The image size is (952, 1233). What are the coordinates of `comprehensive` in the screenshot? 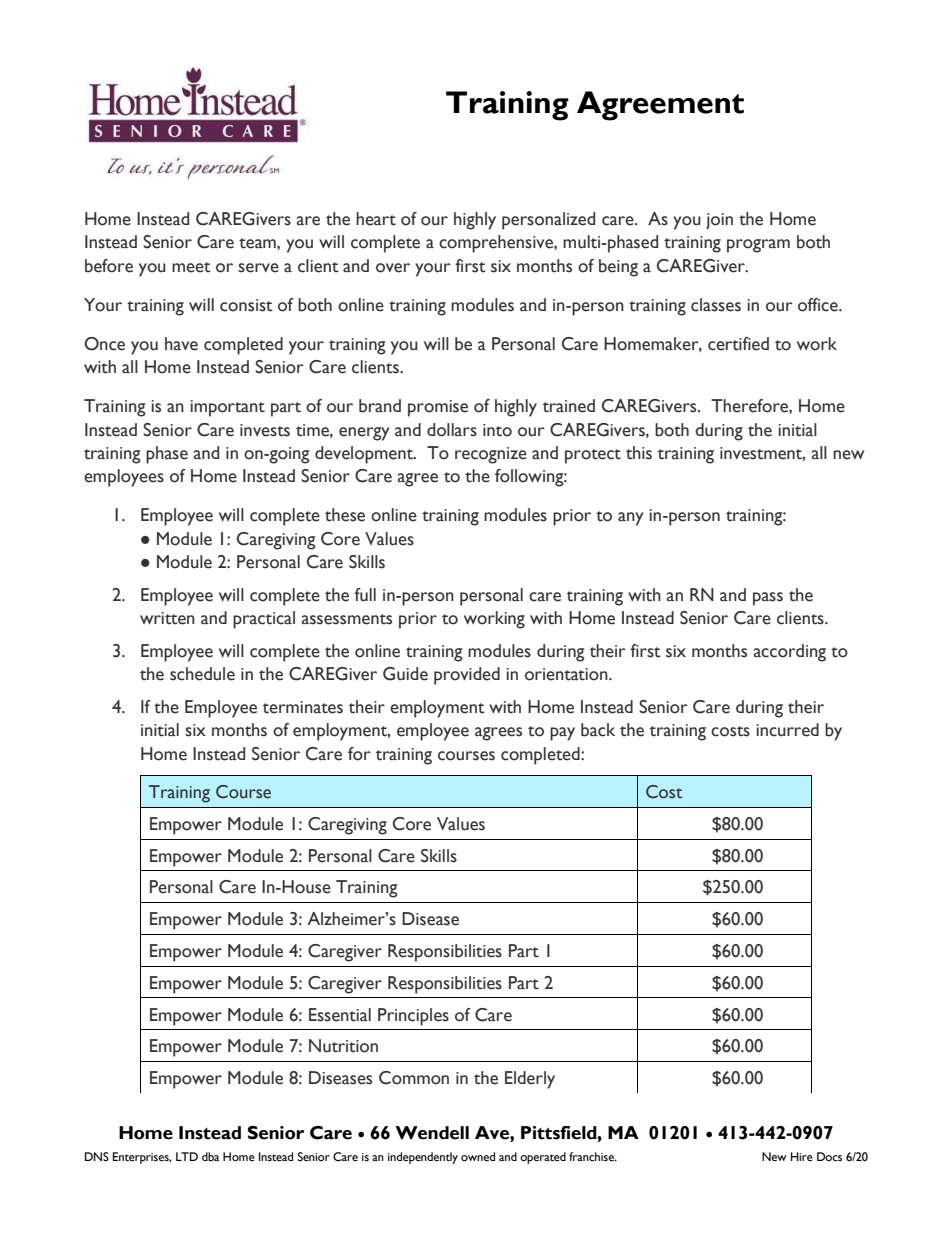 It's located at (497, 244).
